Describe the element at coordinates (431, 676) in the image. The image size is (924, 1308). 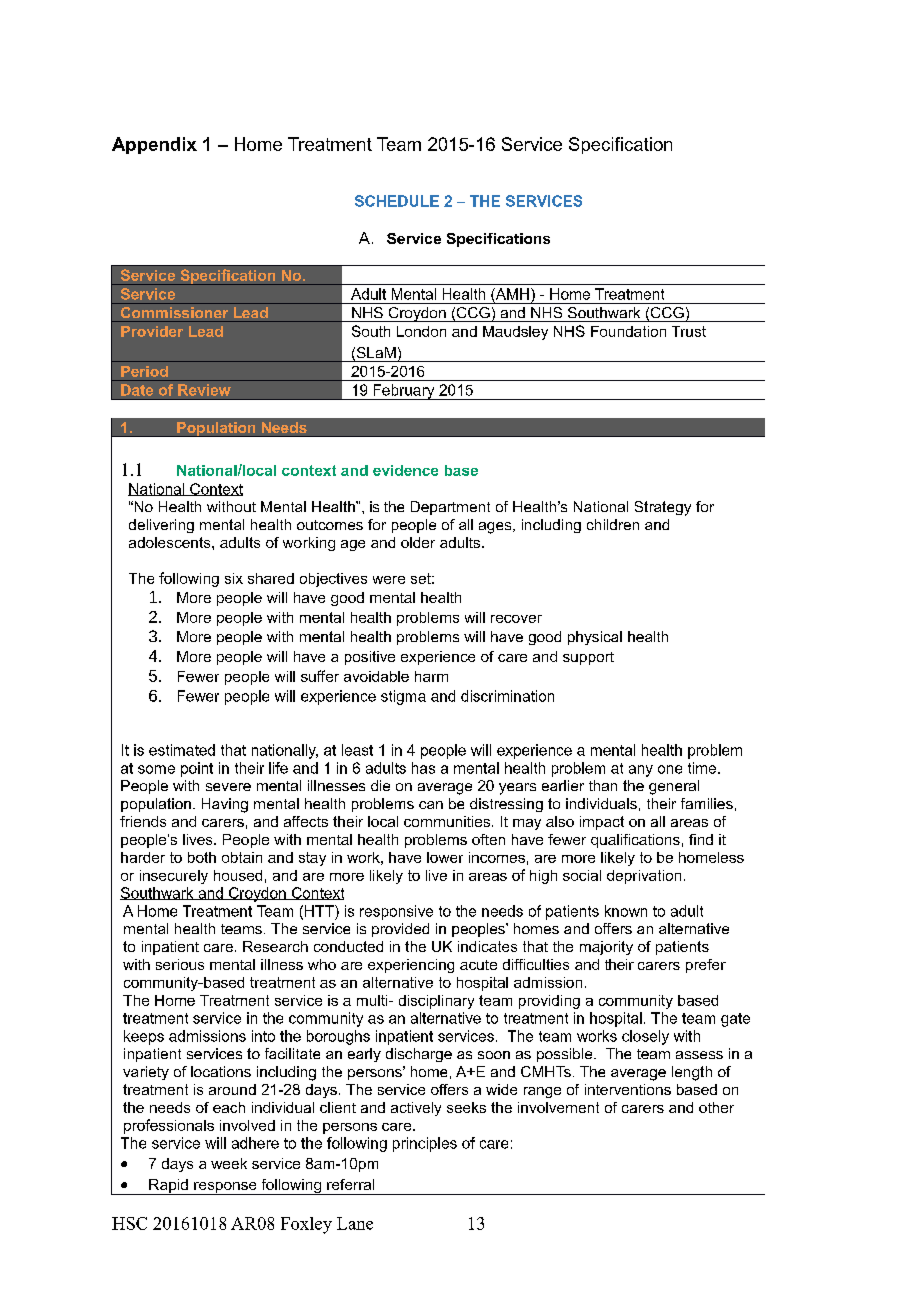
I see `harm` at that location.
